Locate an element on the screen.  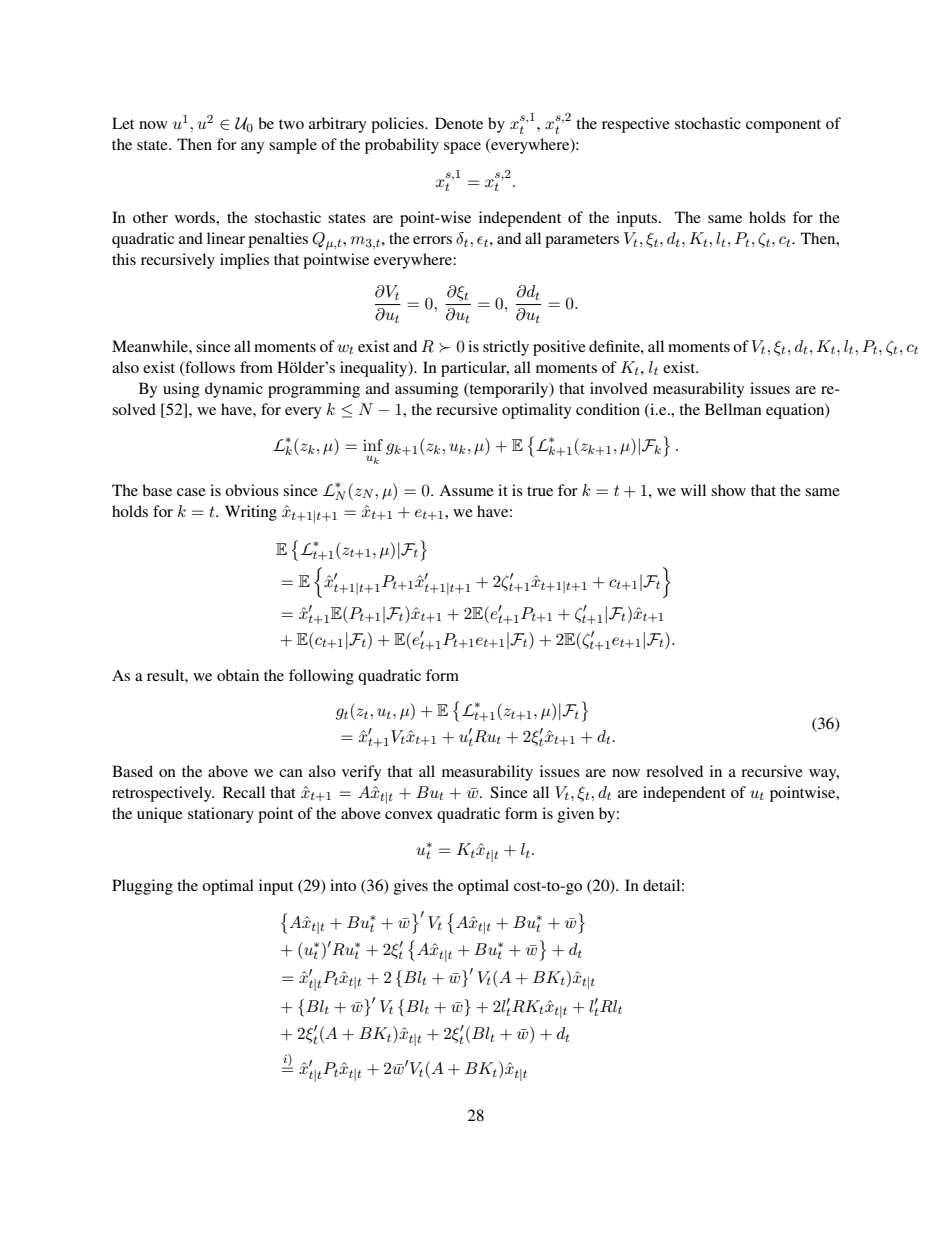
Bellman is located at coordinates (733, 409).
